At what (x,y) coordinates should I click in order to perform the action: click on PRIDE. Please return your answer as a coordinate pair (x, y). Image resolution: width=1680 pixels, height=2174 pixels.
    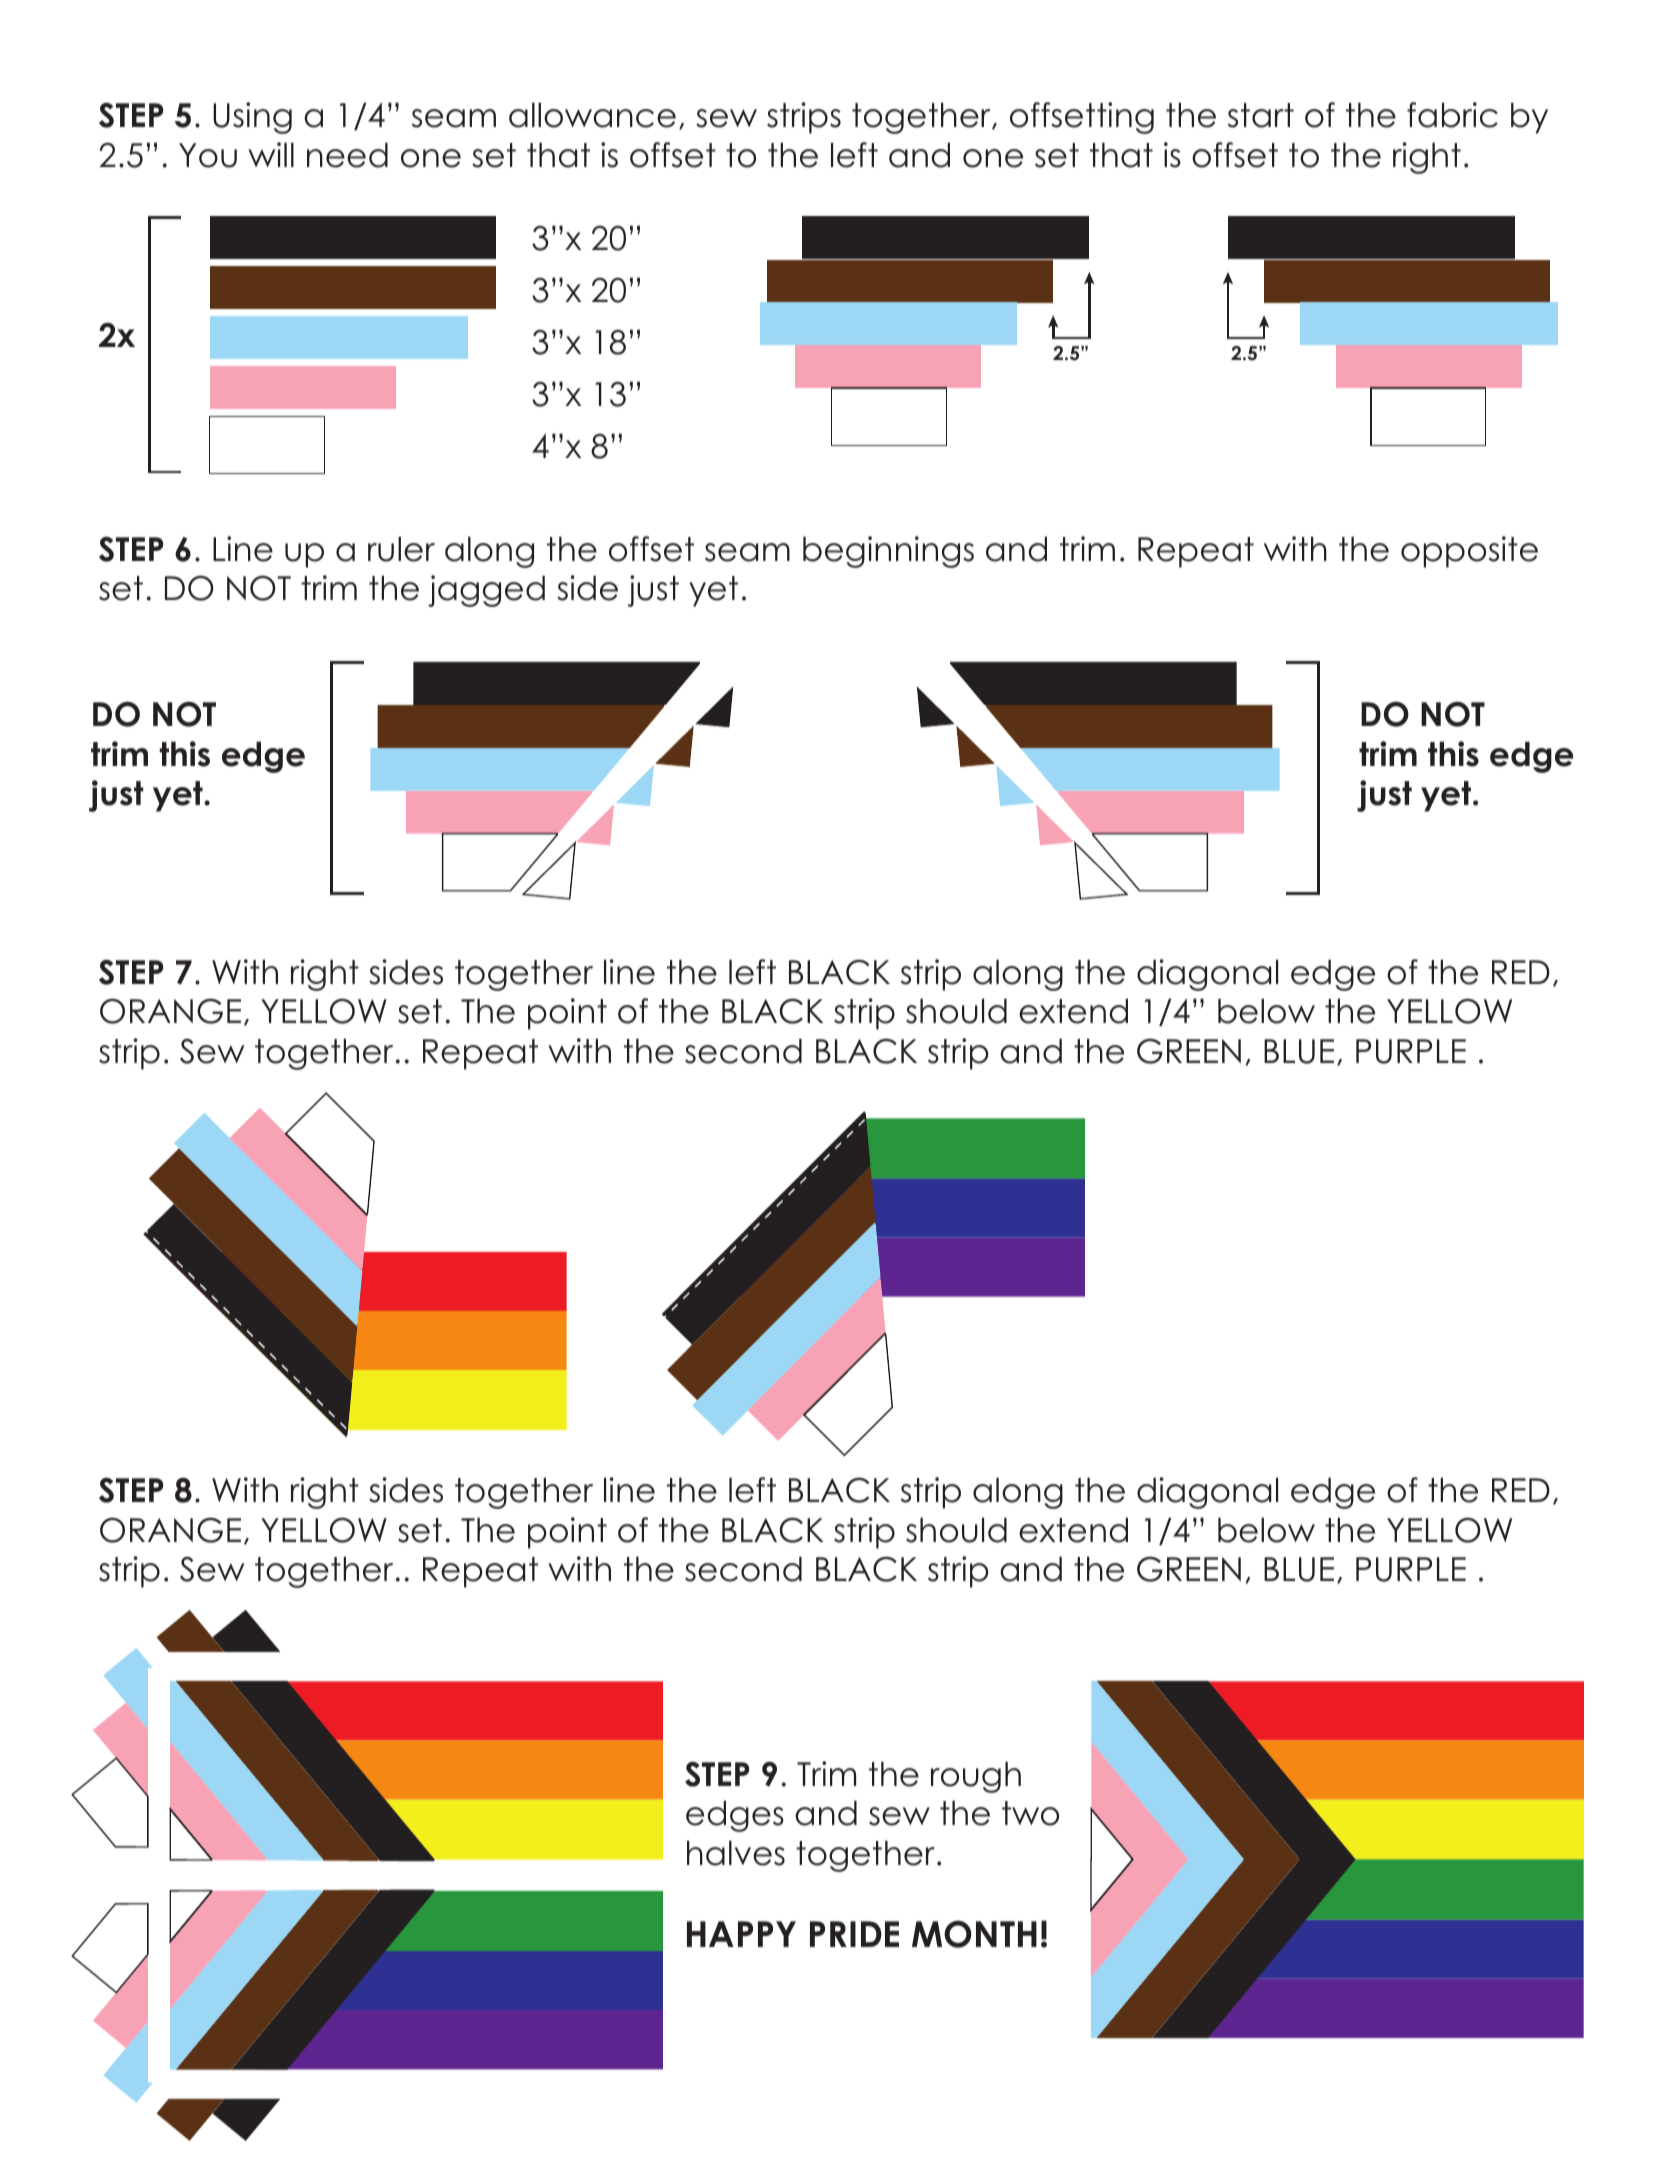
    Looking at the image, I should click on (854, 1934).
